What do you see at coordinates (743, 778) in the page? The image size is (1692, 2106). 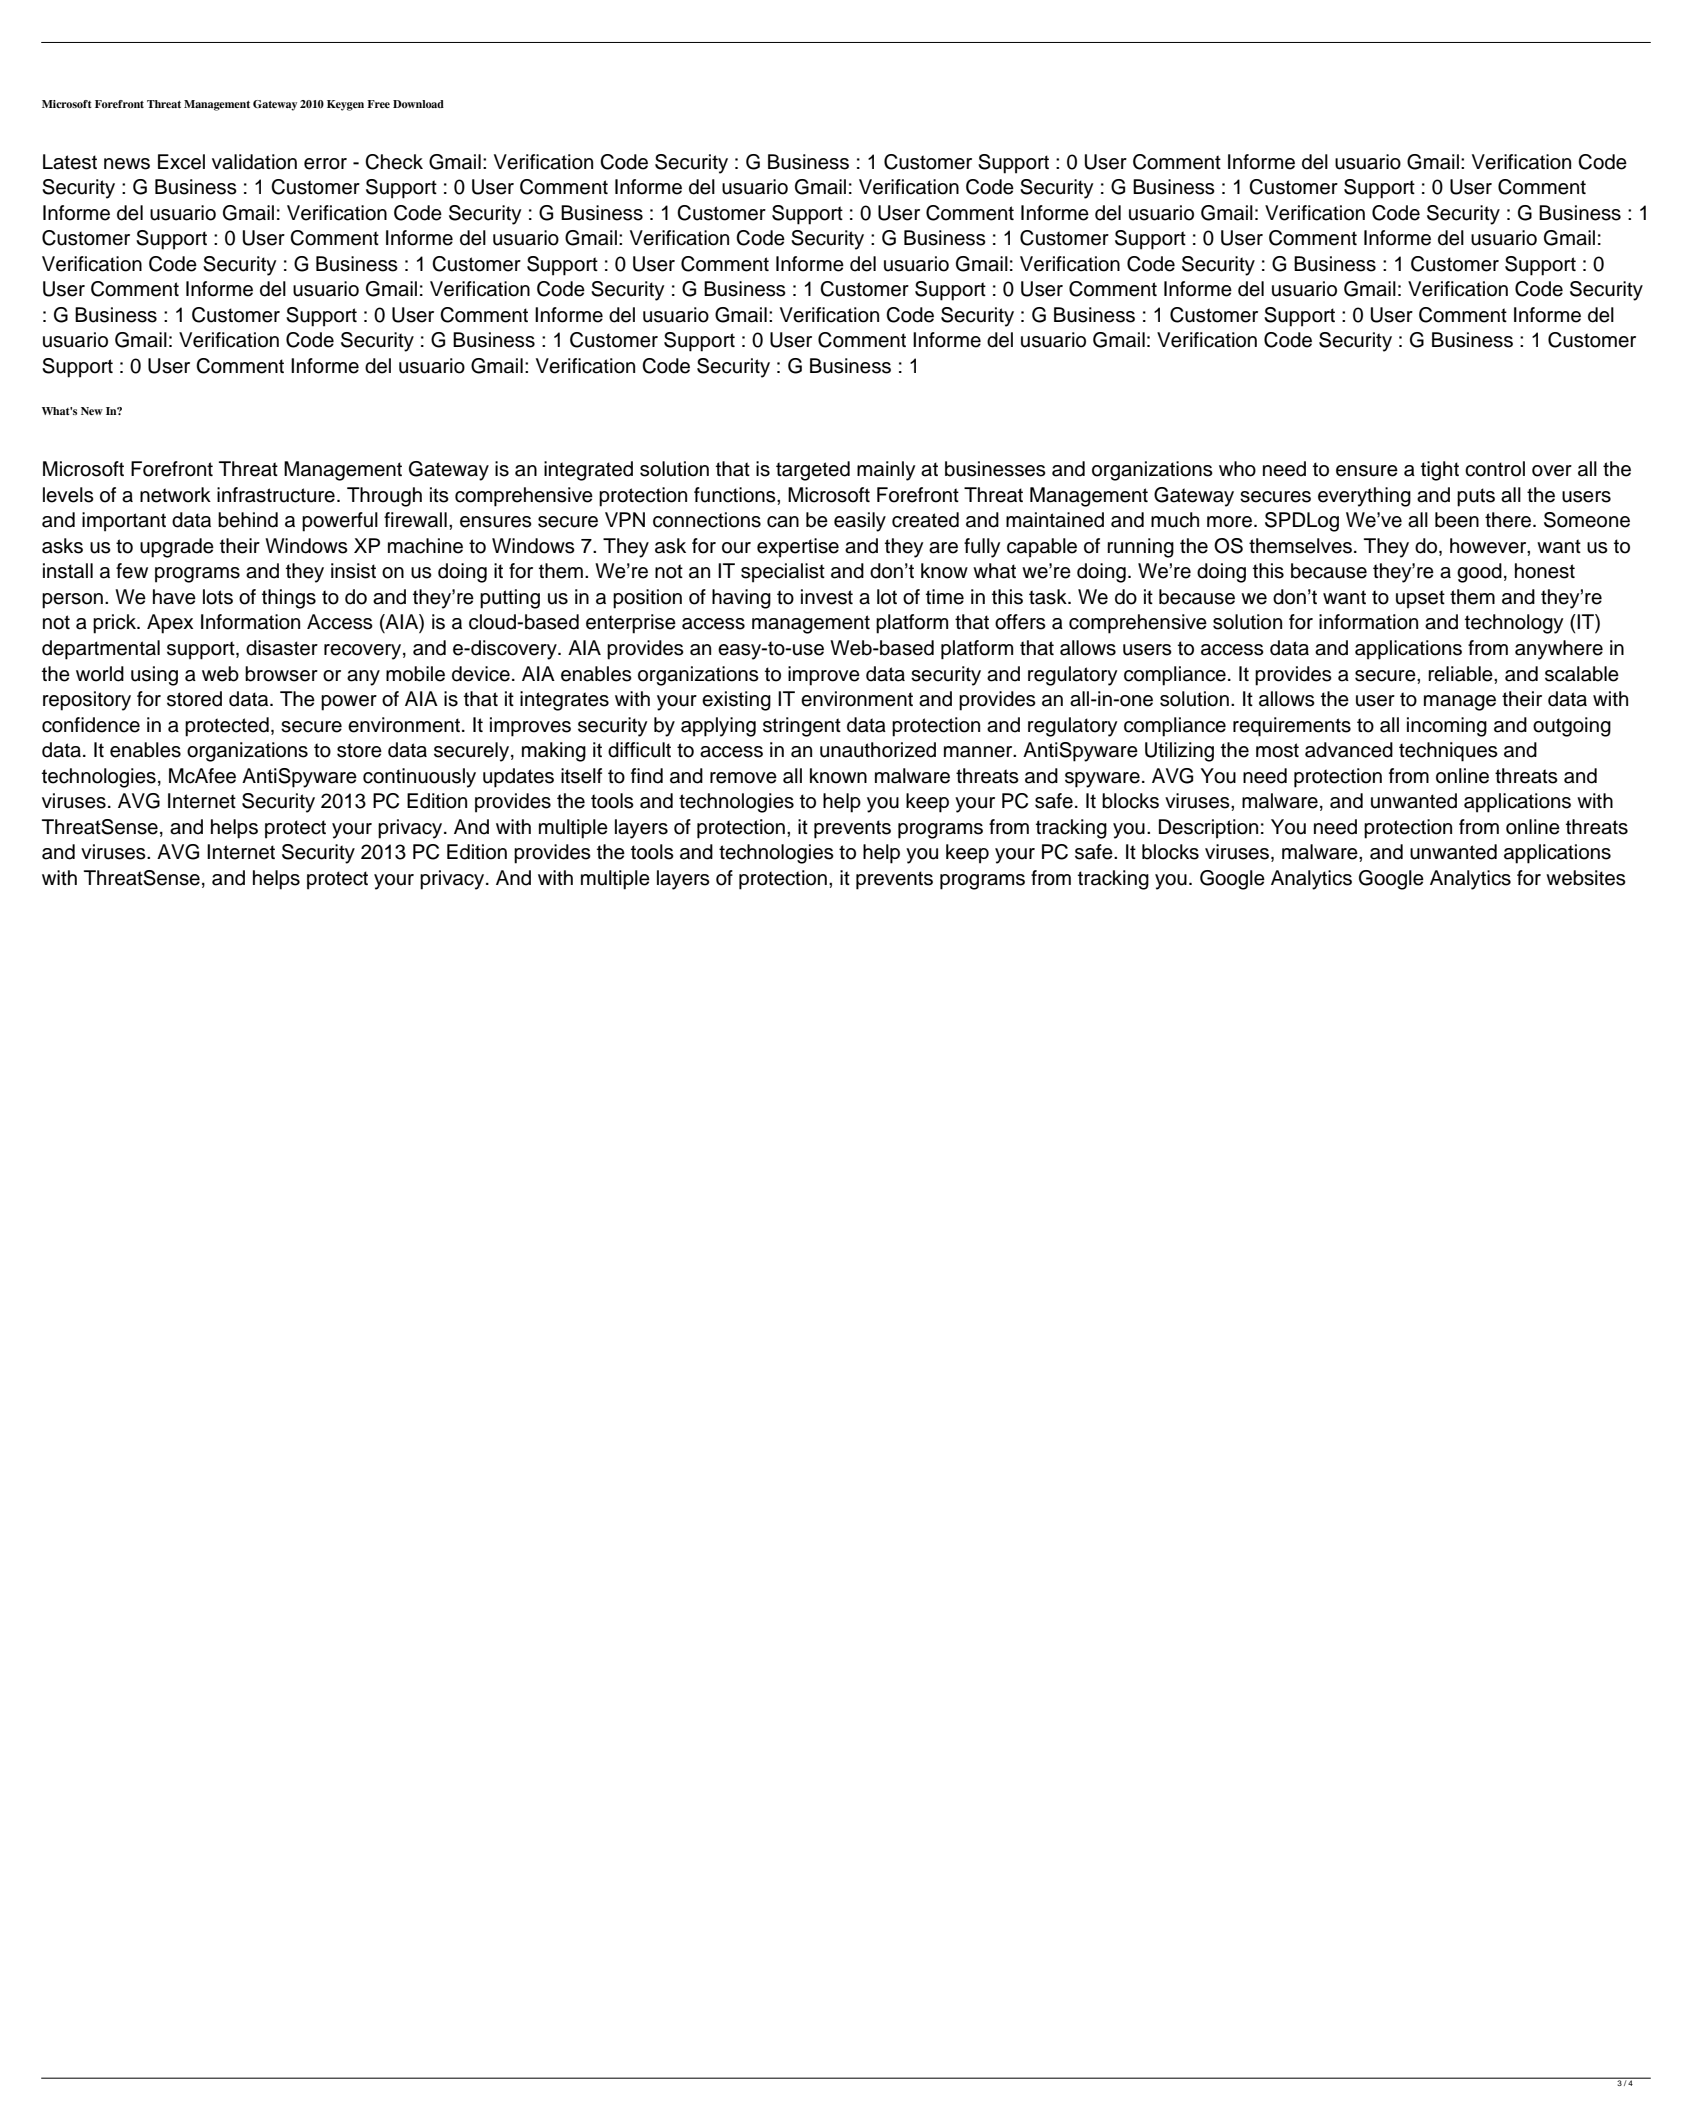 I see `remove` at bounding box center [743, 778].
